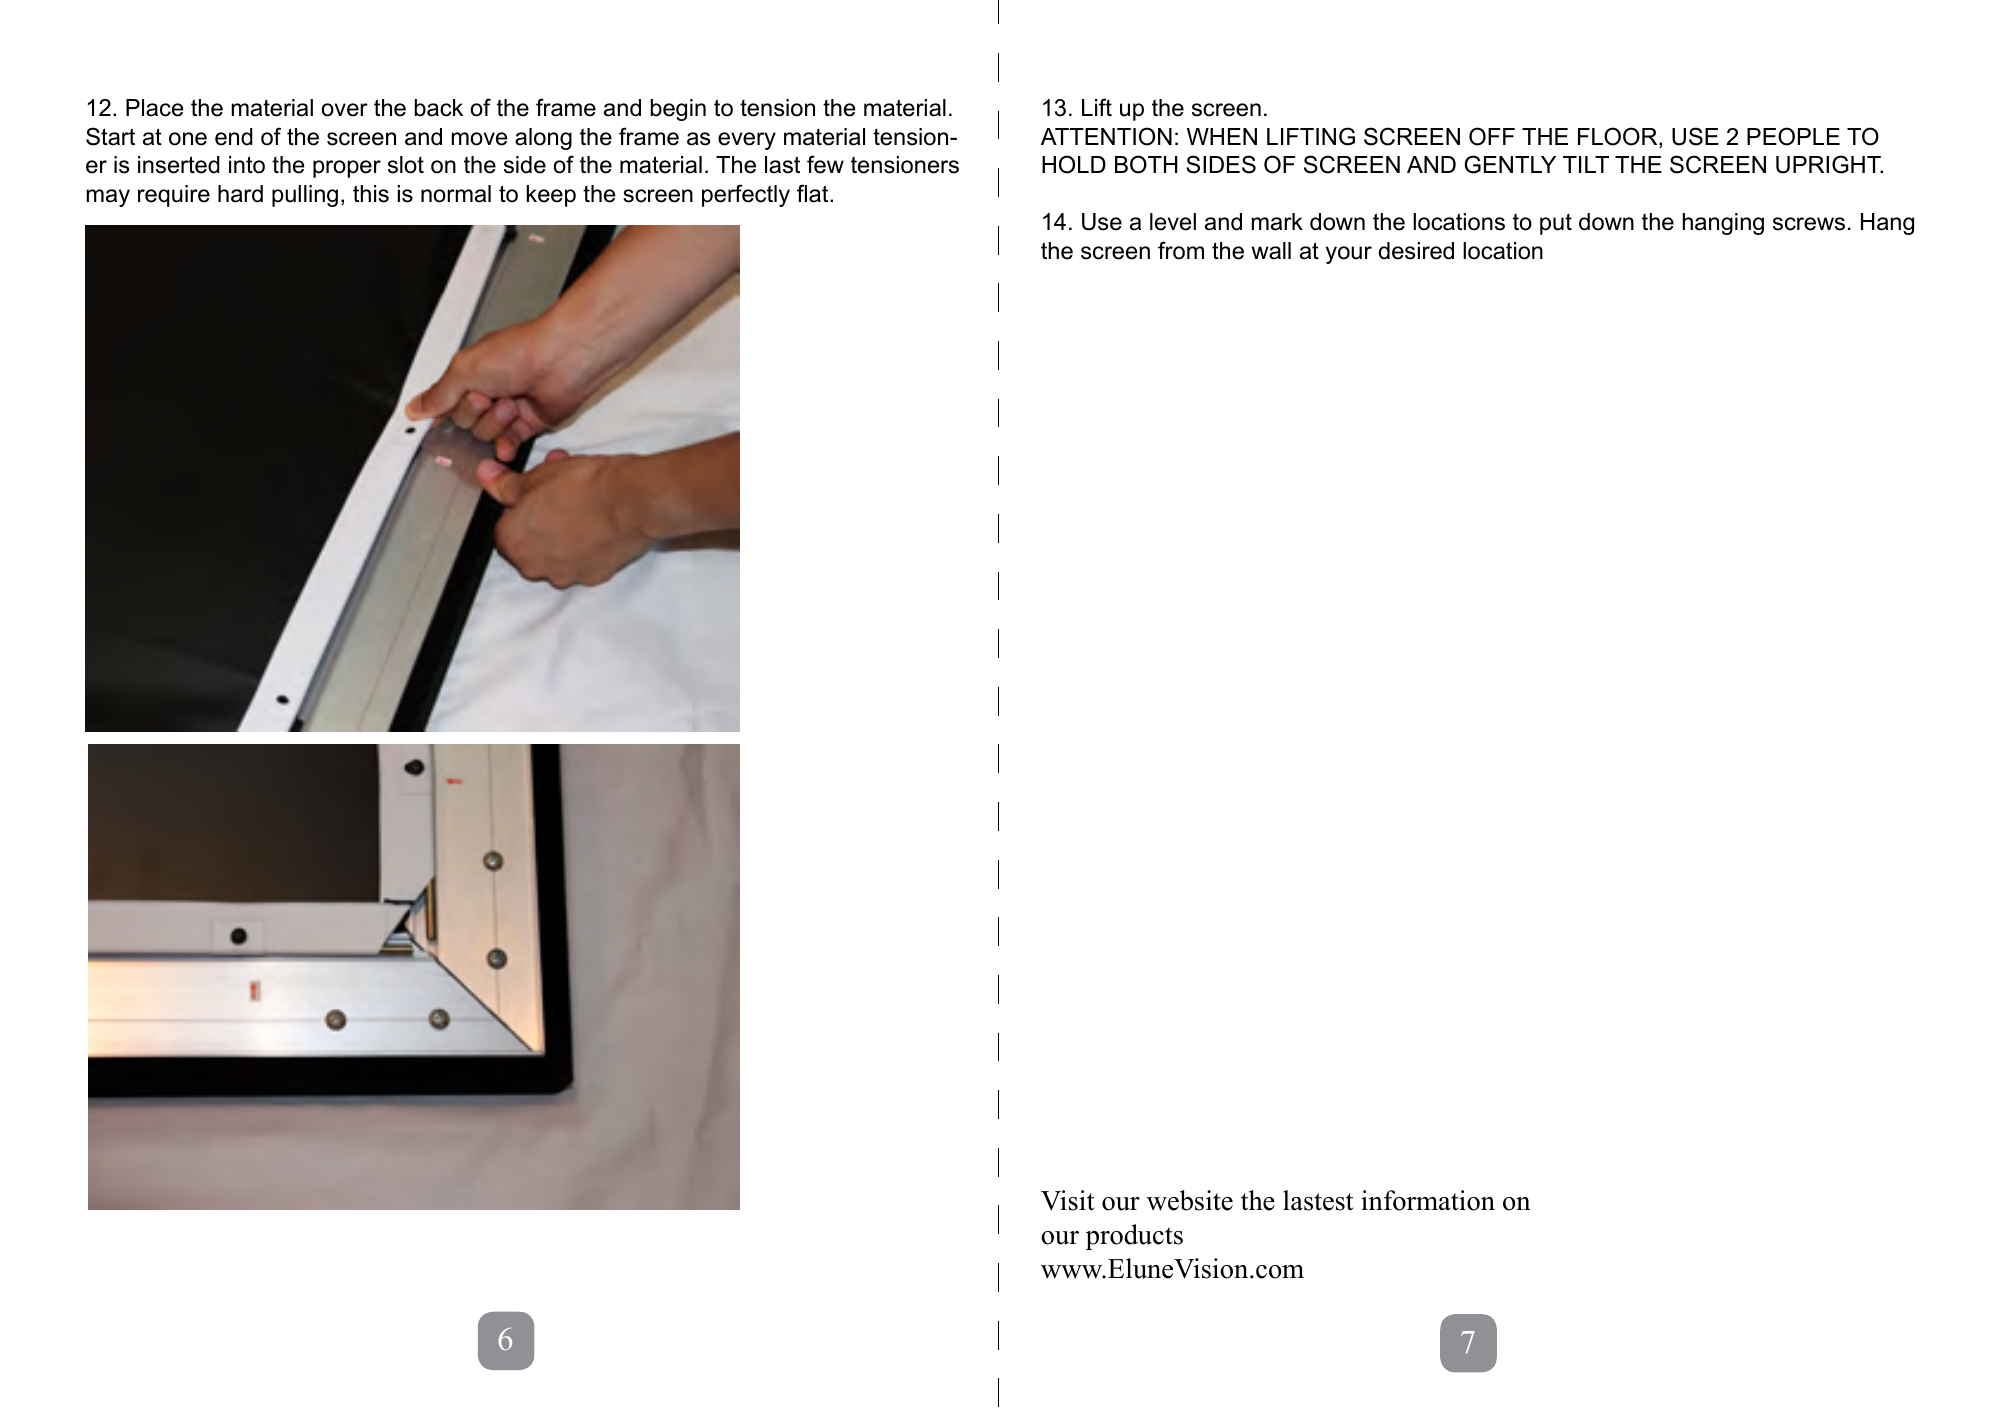  Describe the element at coordinates (1134, 1237) in the page. I see `products` at that location.
